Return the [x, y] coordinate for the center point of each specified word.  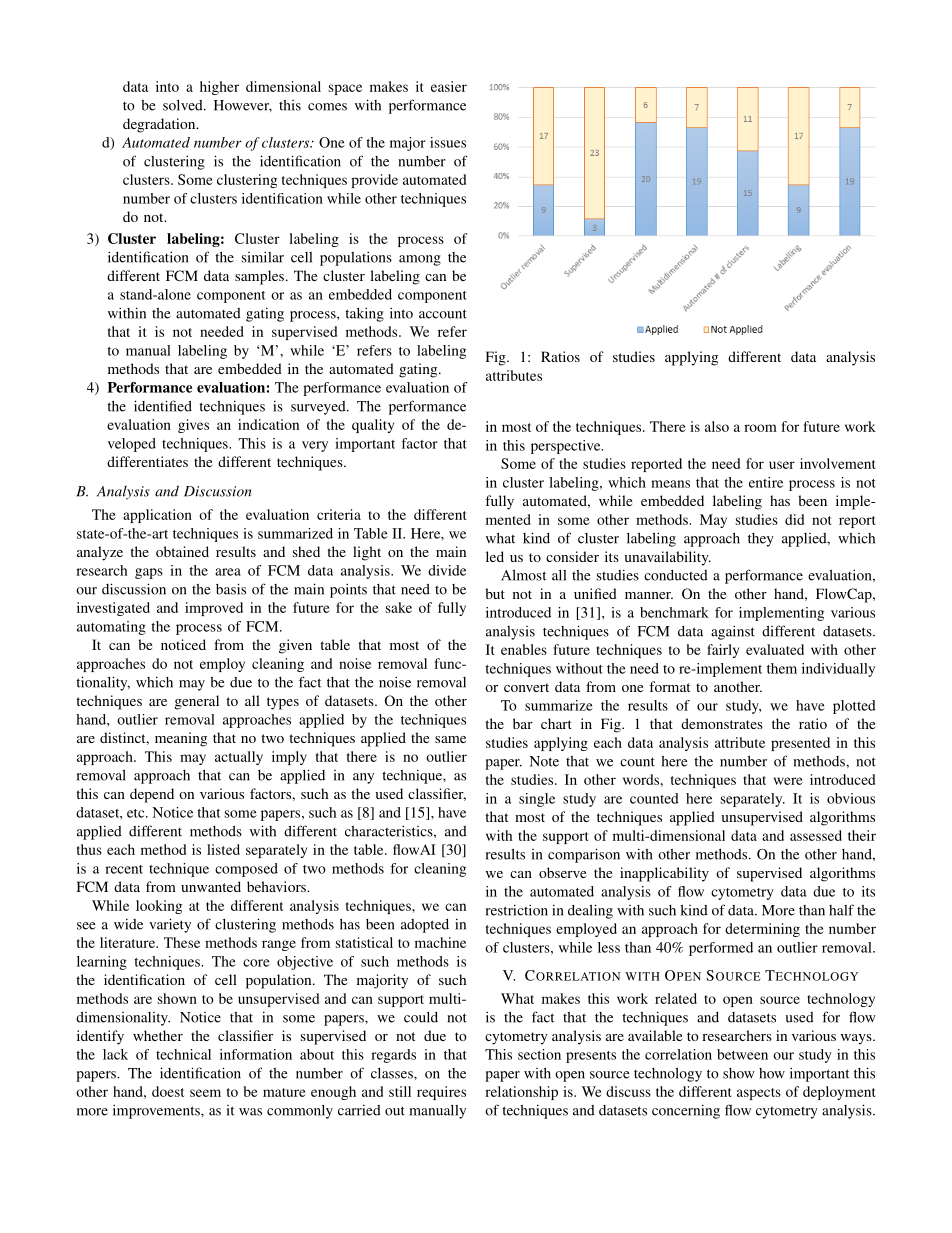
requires [441, 1093]
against [733, 632]
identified [163, 406]
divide [447, 570]
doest [168, 1091]
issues [448, 142]
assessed [816, 835]
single [537, 800]
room [760, 428]
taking [364, 314]
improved [214, 609]
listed [223, 849]
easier [449, 86]
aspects [759, 1094]
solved [184, 105]
